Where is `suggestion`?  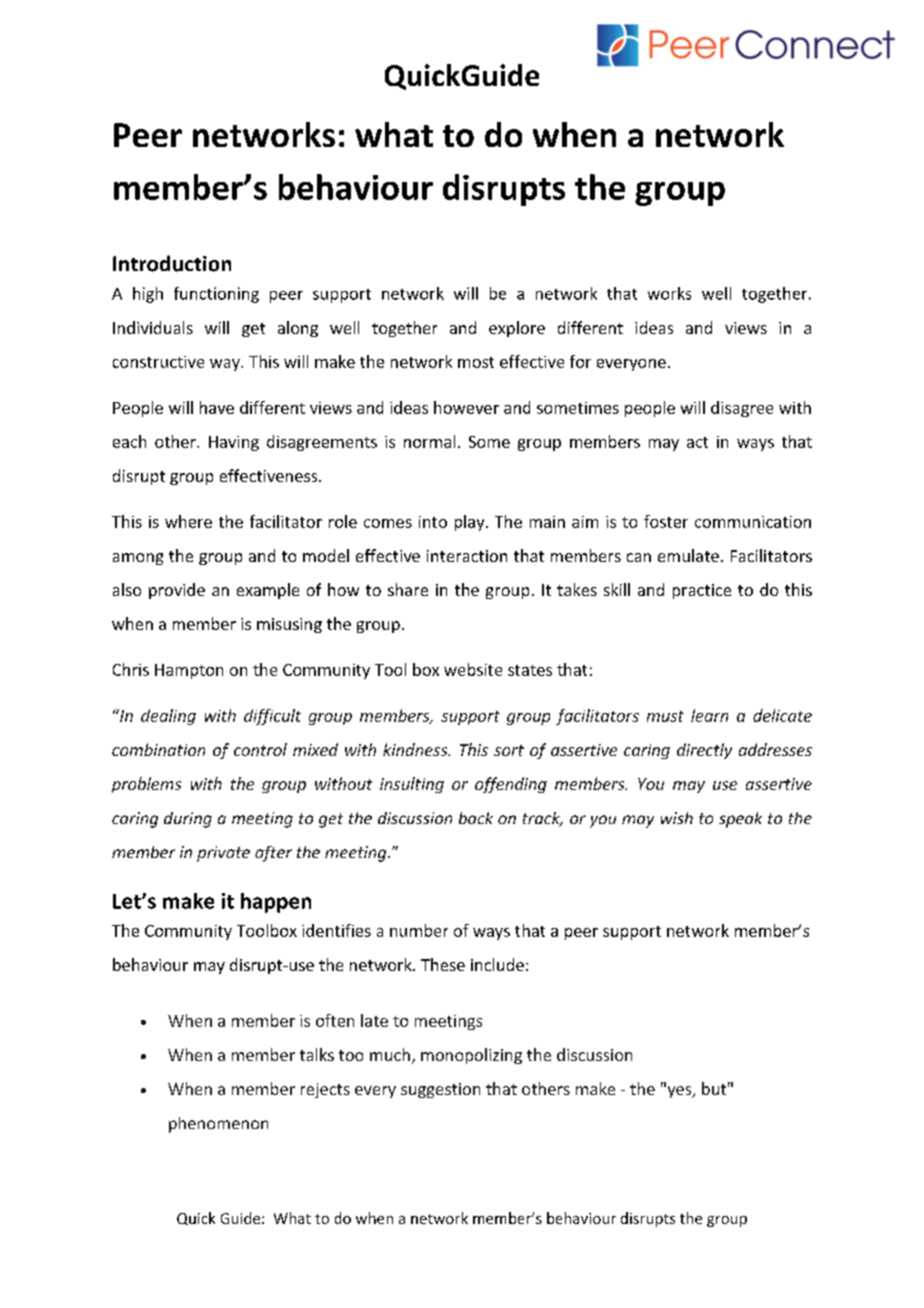
suggestion is located at coordinates (440, 1090).
